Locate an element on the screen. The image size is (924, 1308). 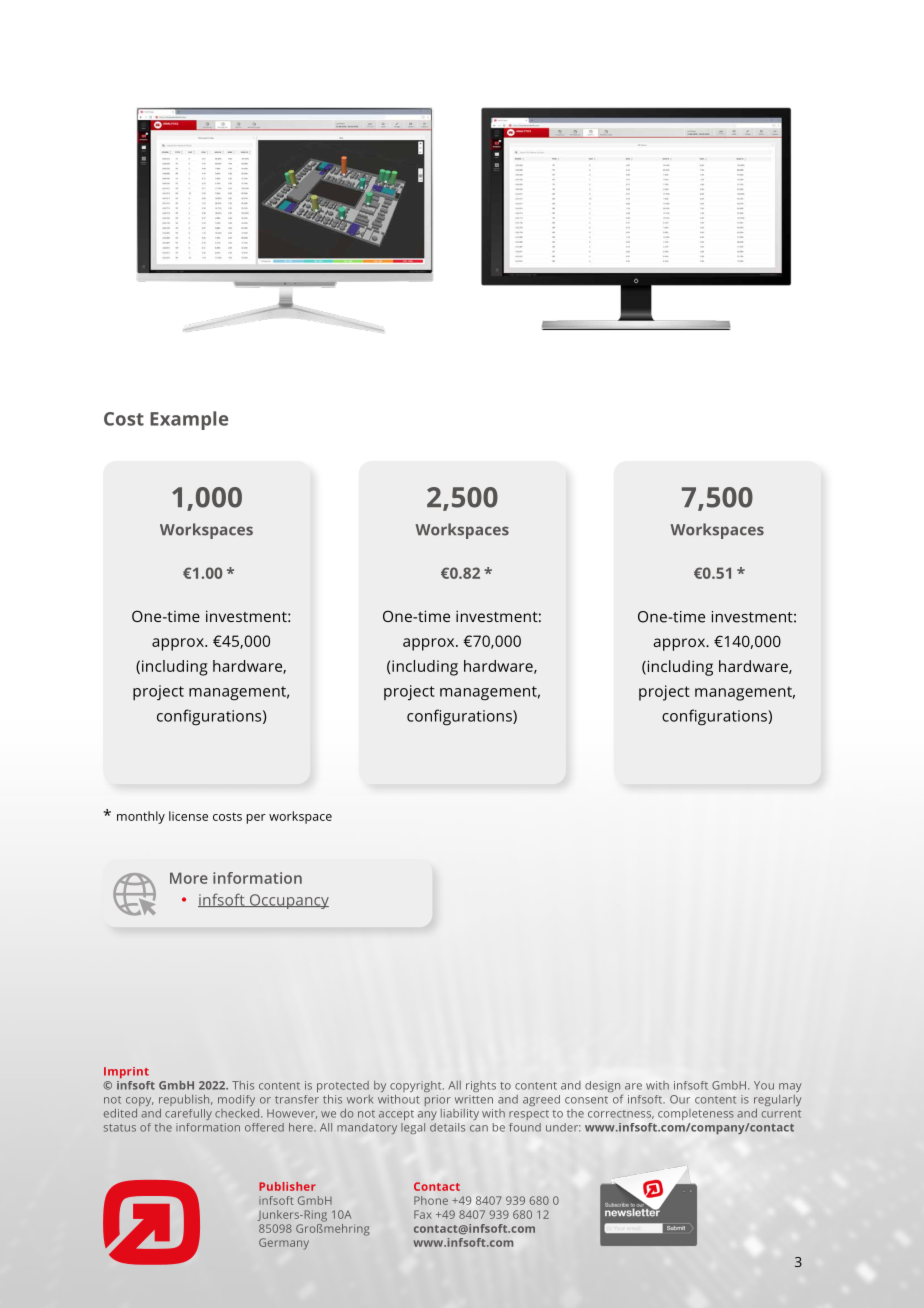
Example is located at coordinates (189, 420).
